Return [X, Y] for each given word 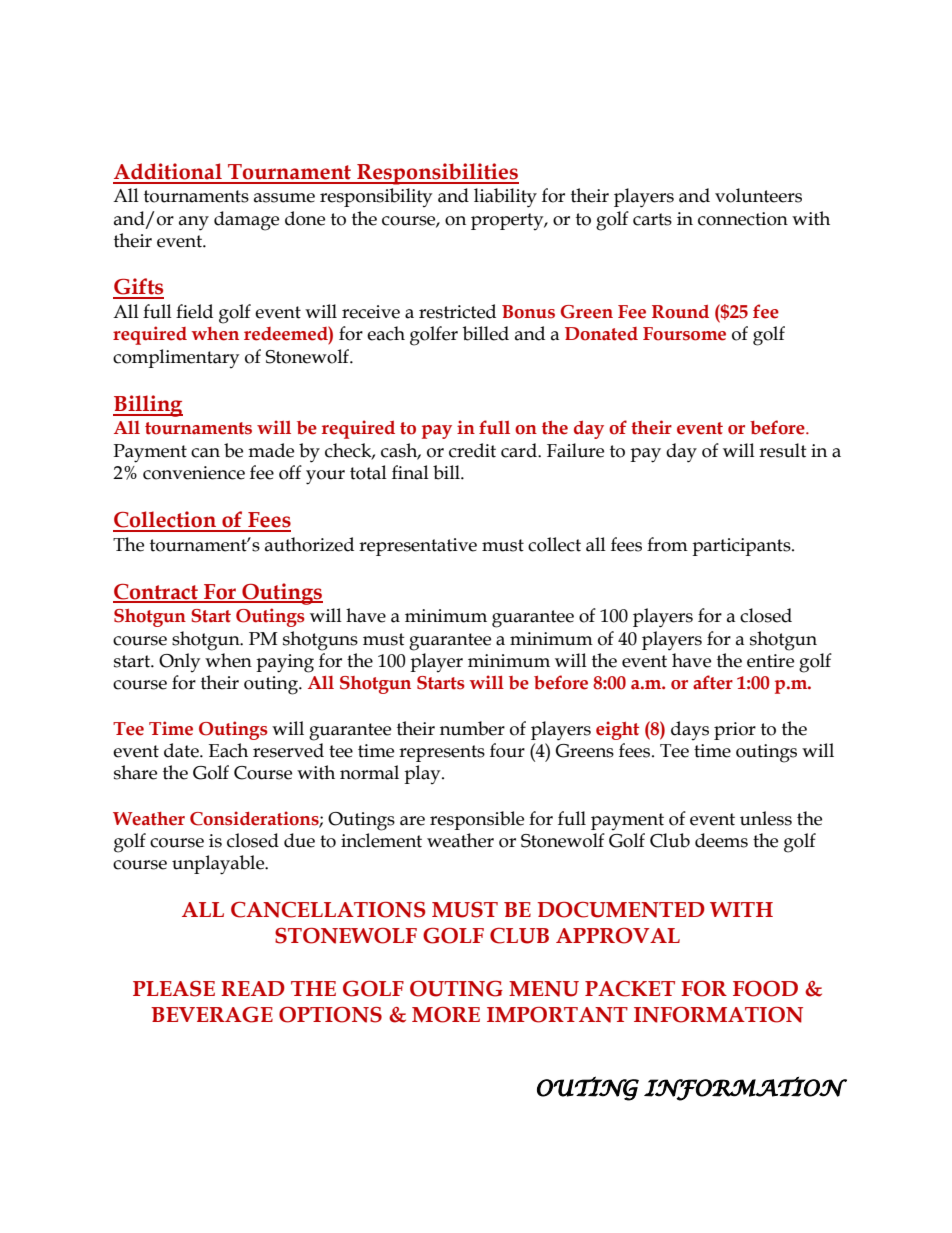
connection [743, 219]
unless [766, 818]
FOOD [765, 989]
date [182, 750]
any [194, 223]
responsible [477, 820]
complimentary [176, 358]
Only [179, 662]
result [783, 450]
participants [742, 547]
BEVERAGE [212, 1015]
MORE [446, 1015]
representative [418, 547]
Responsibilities [437, 174]
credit [472, 450]
